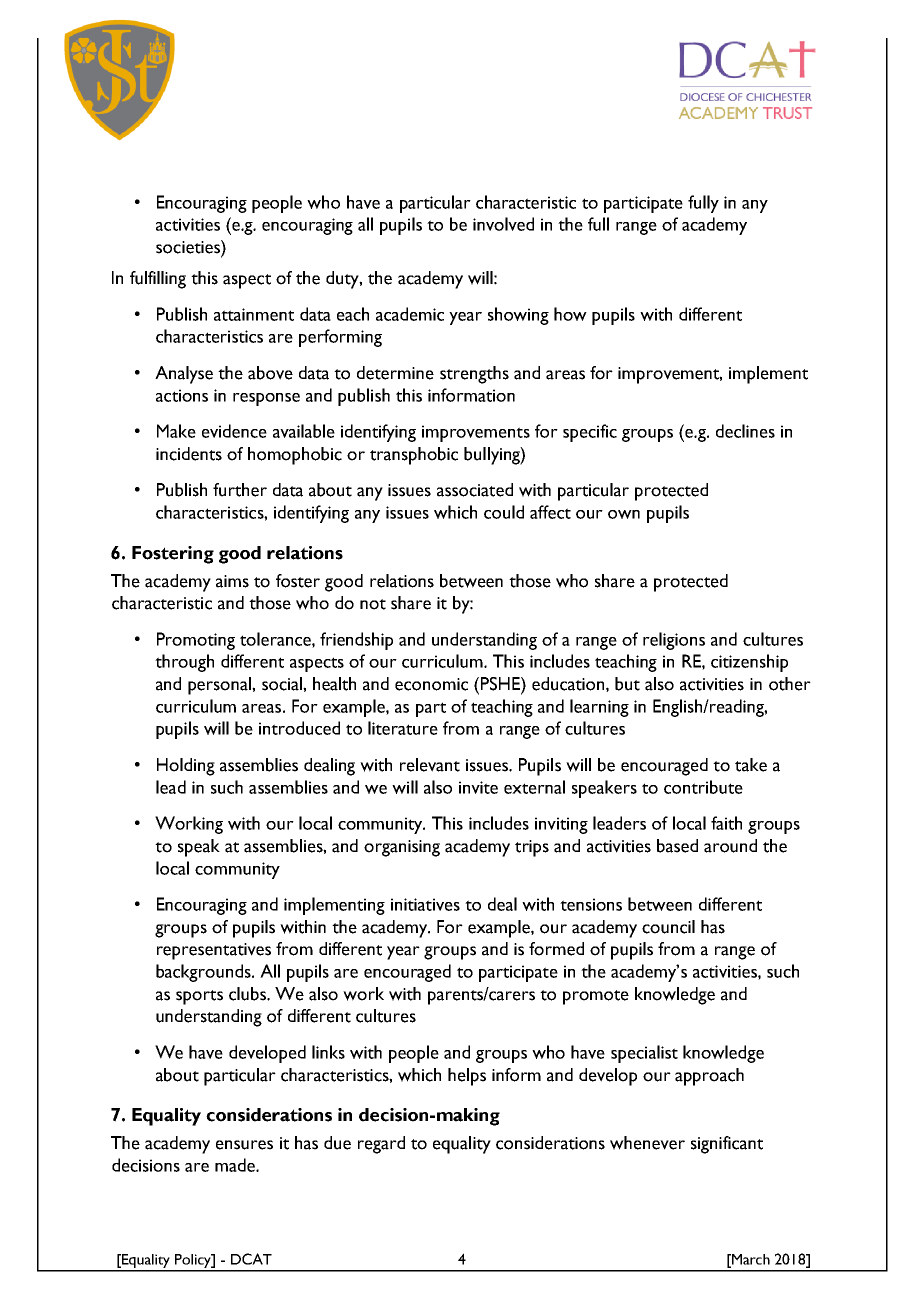 This screenshot has height=1308, width=924. What do you see at coordinates (158, 280) in the screenshot?
I see `fulfilling` at bounding box center [158, 280].
